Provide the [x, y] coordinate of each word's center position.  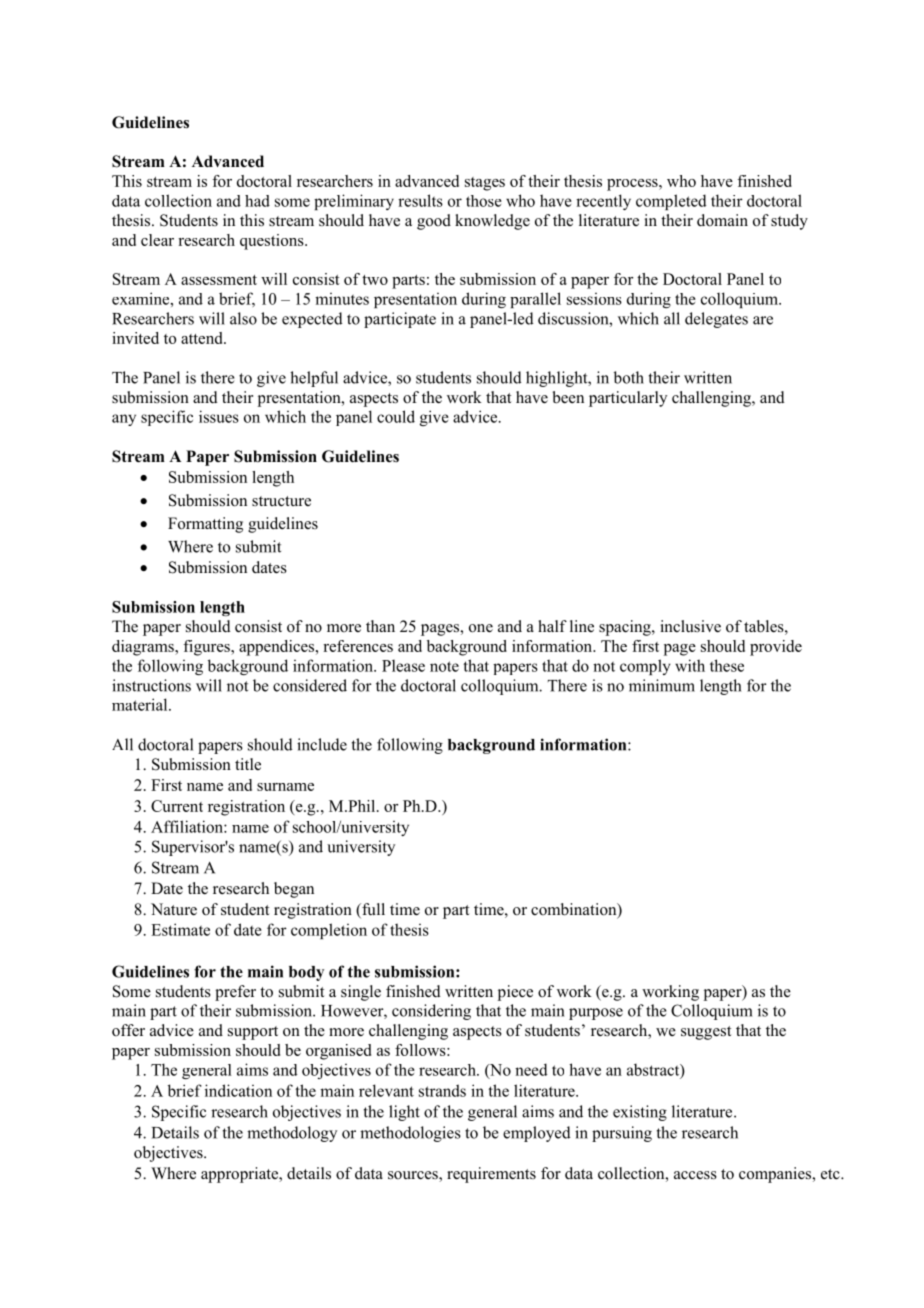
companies [776, 1175]
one [481, 628]
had [257, 201]
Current [177, 806]
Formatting [205, 525]
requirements [491, 1175]
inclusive [690, 626]
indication [238, 1090]
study [789, 222]
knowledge [492, 222]
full [372, 910]
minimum [662, 685]
